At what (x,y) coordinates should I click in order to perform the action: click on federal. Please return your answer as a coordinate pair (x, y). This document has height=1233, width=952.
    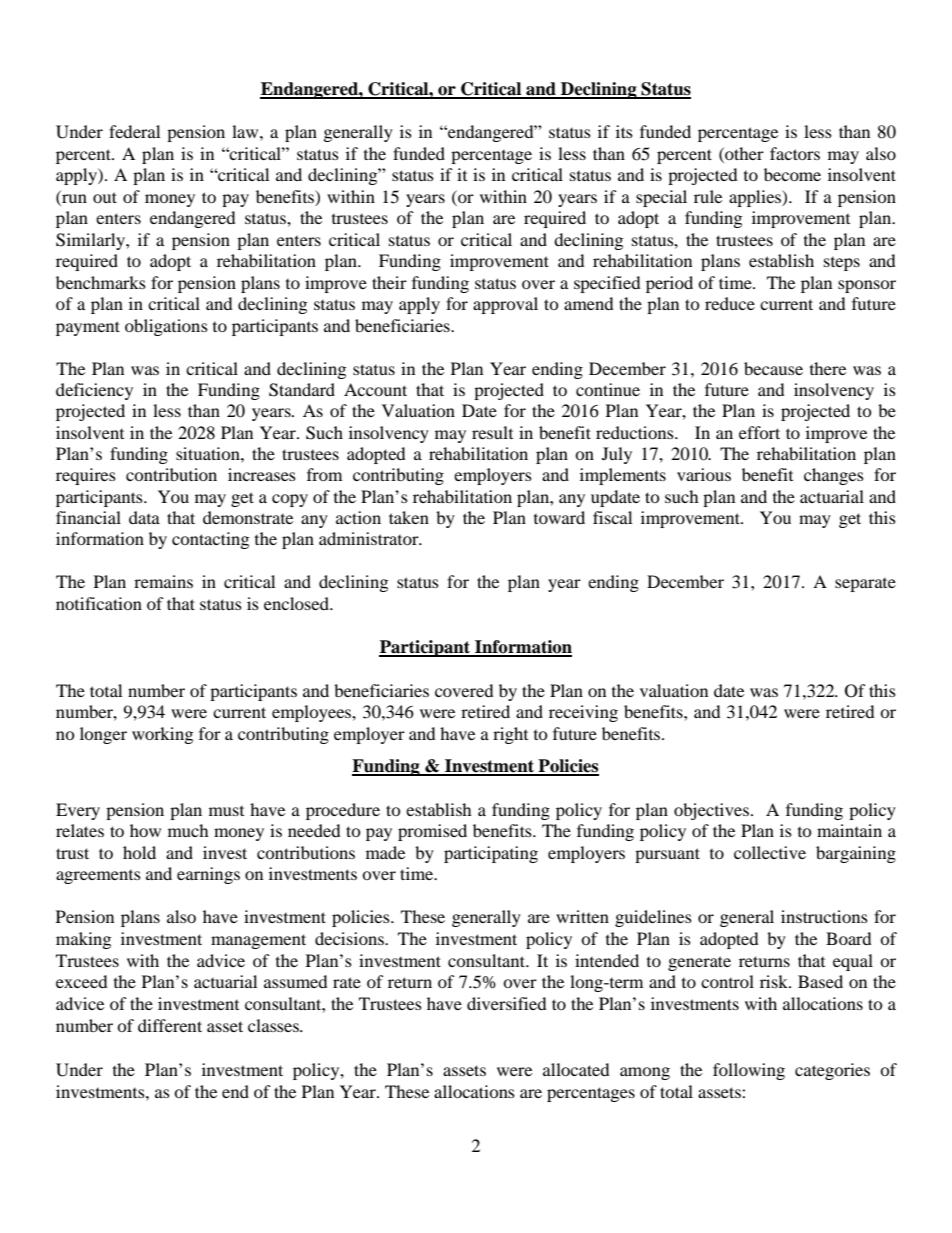
    Looking at the image, I should click on (134, 131).
